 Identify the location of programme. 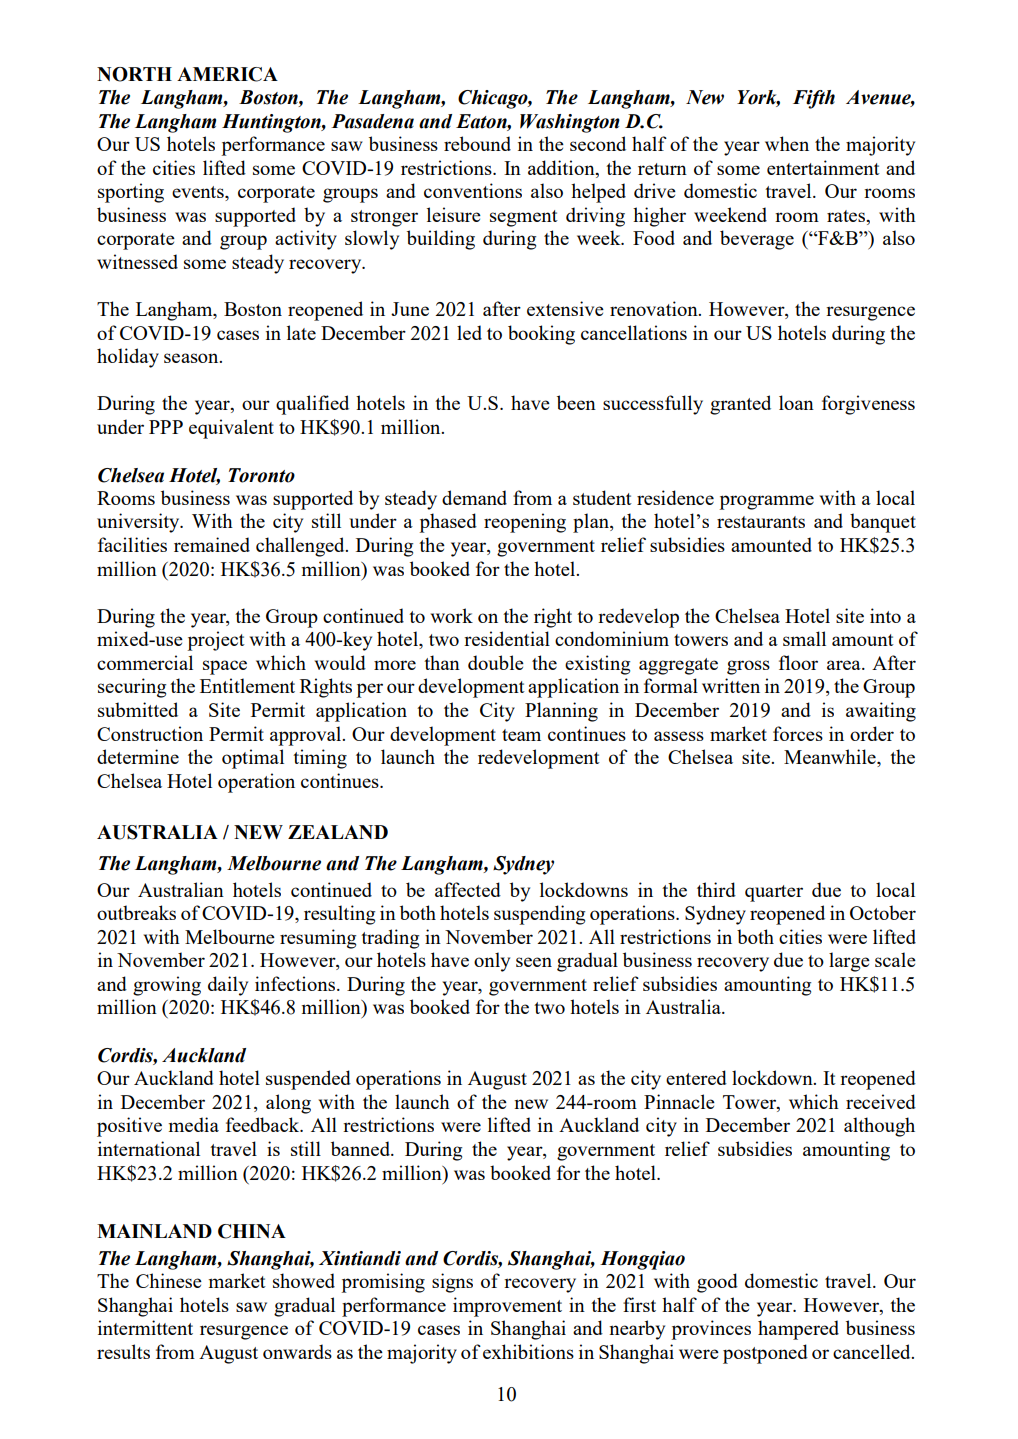
(767, 502).
